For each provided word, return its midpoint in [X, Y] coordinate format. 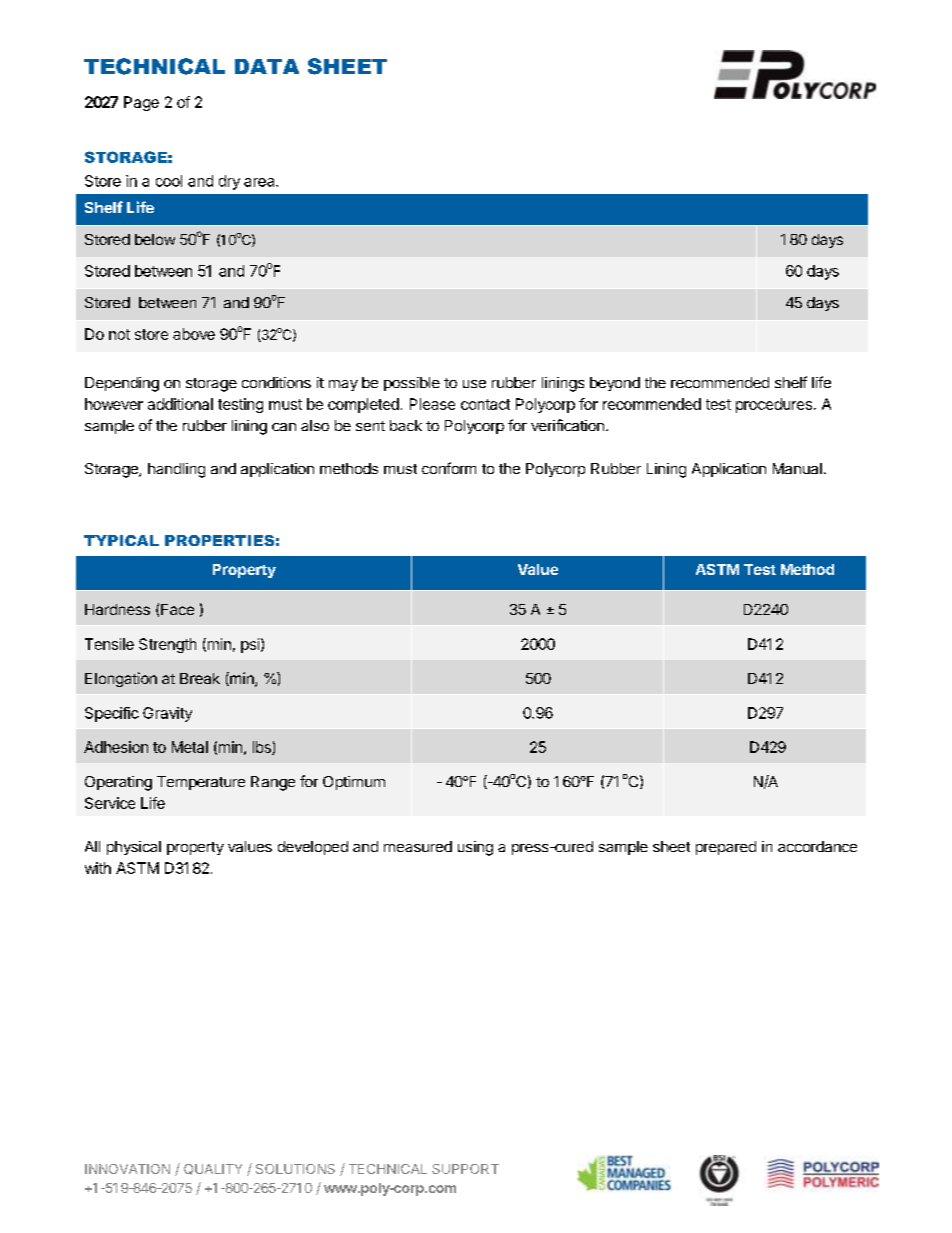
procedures [774, 405]
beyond [615, 384]
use [474, 384]
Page [141, 103]
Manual [797, 468]
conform [449, 468]
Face [177, 609]
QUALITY [213, 1169]
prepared [726, 848]
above [194, 334]
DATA [267, 66]
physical [134, 848]
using [475, 848]
